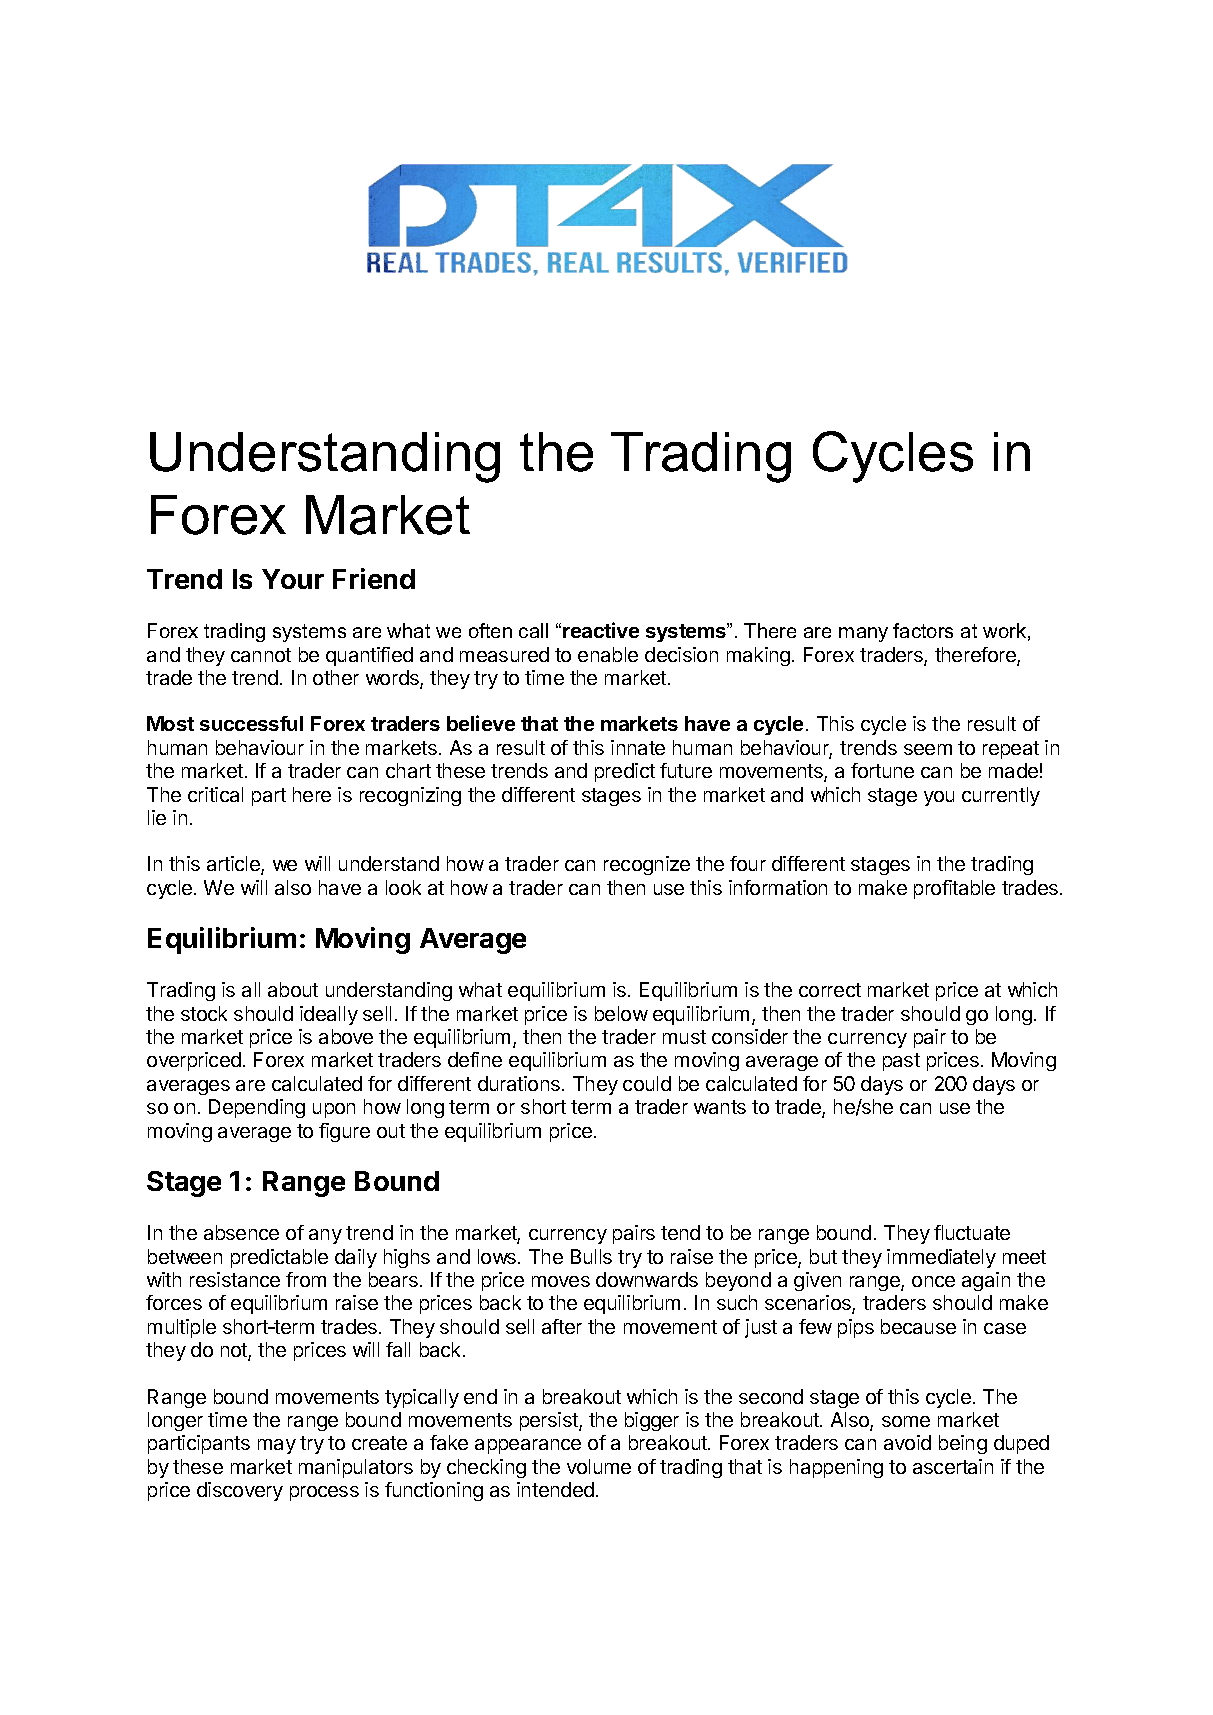  What do you see at coordinates (591, 1256) in the page?
I see `Bulls` at bounding box center [591, 1256].
